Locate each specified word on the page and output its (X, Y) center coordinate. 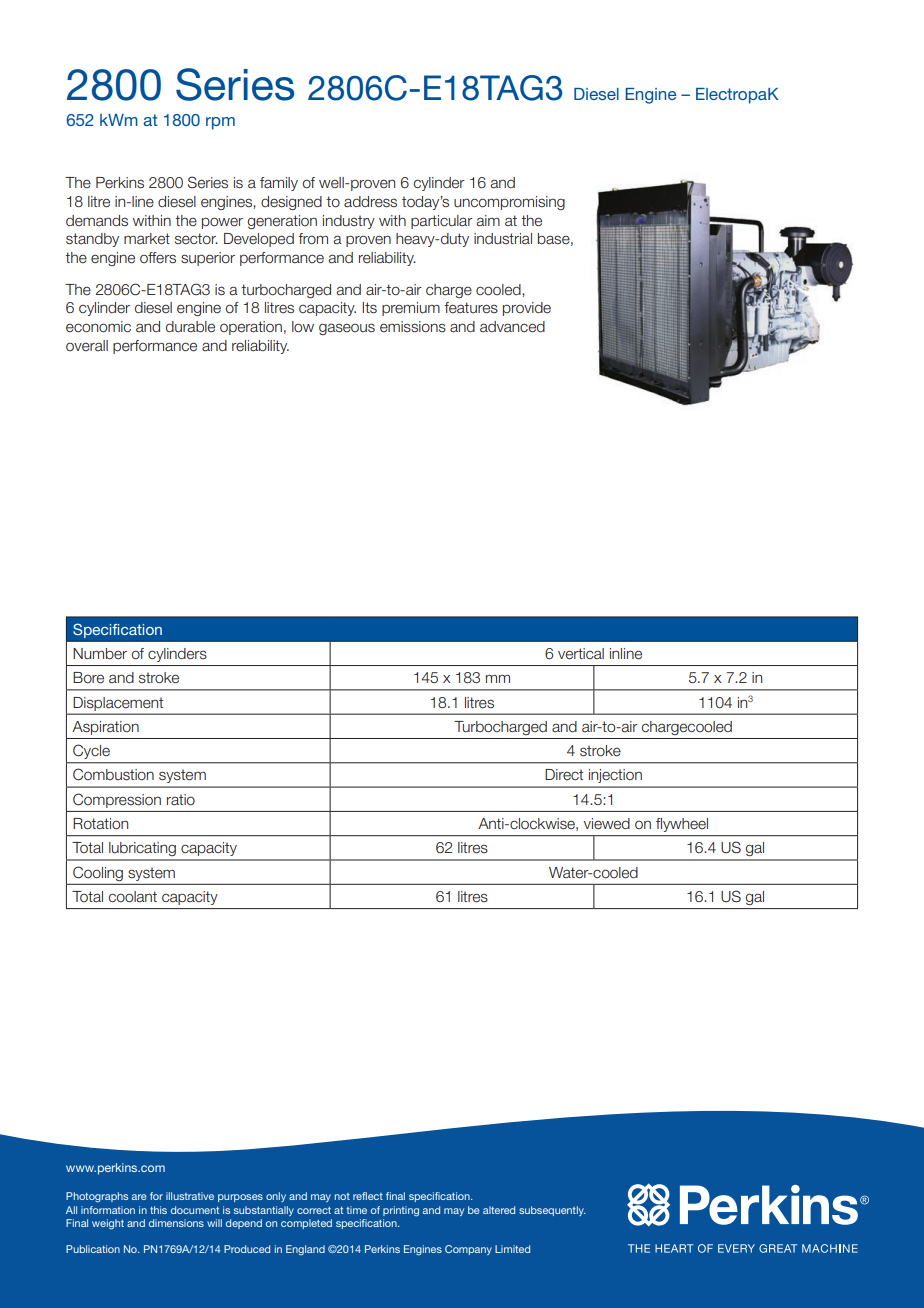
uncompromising (509, 203)
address (370, 202)
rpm (220, 123)
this (158, 1210)
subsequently (552, 1211)
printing (401, 1211)
